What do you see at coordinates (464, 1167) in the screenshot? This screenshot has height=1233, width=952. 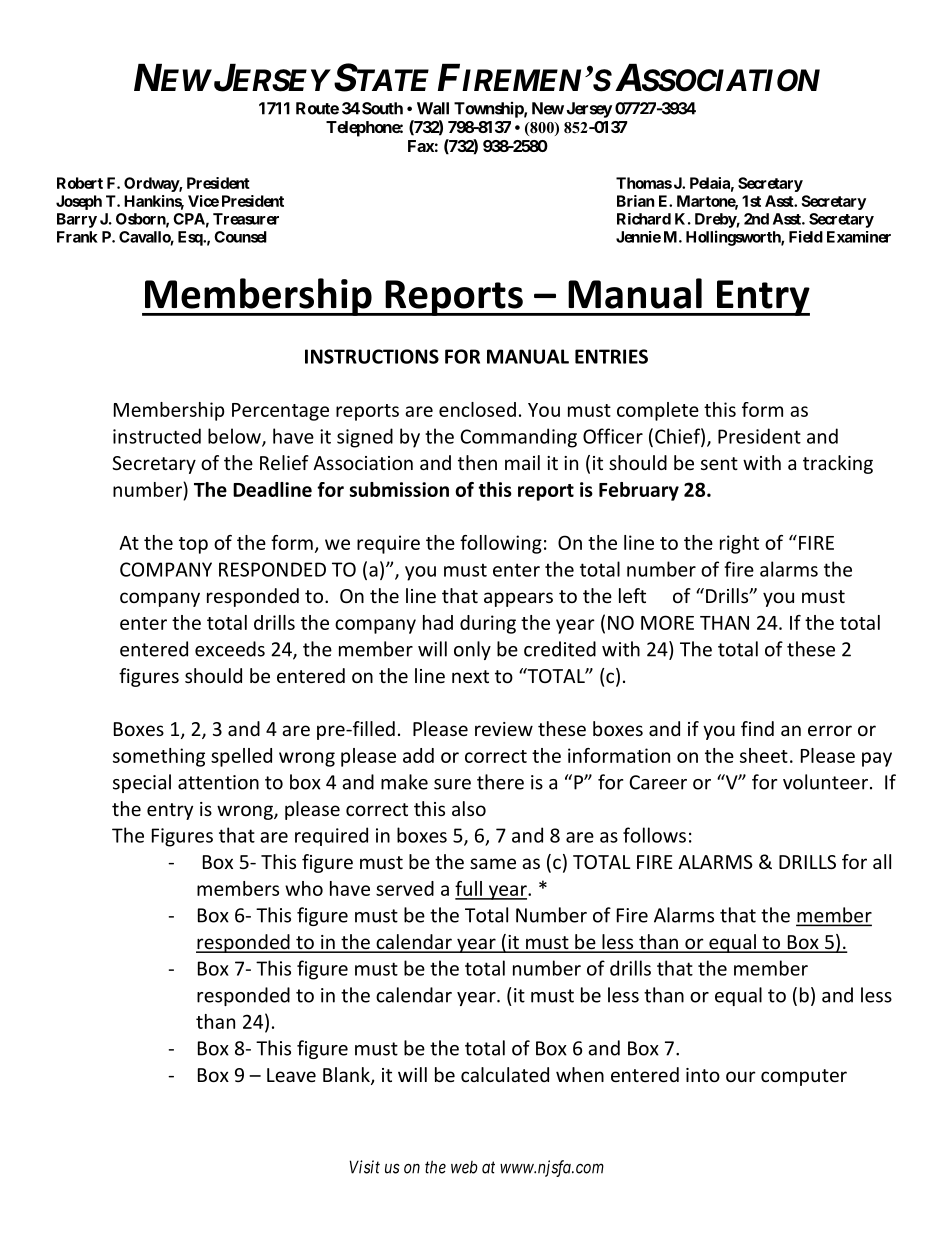 I see `web` at bounding box center [464, 1167].
